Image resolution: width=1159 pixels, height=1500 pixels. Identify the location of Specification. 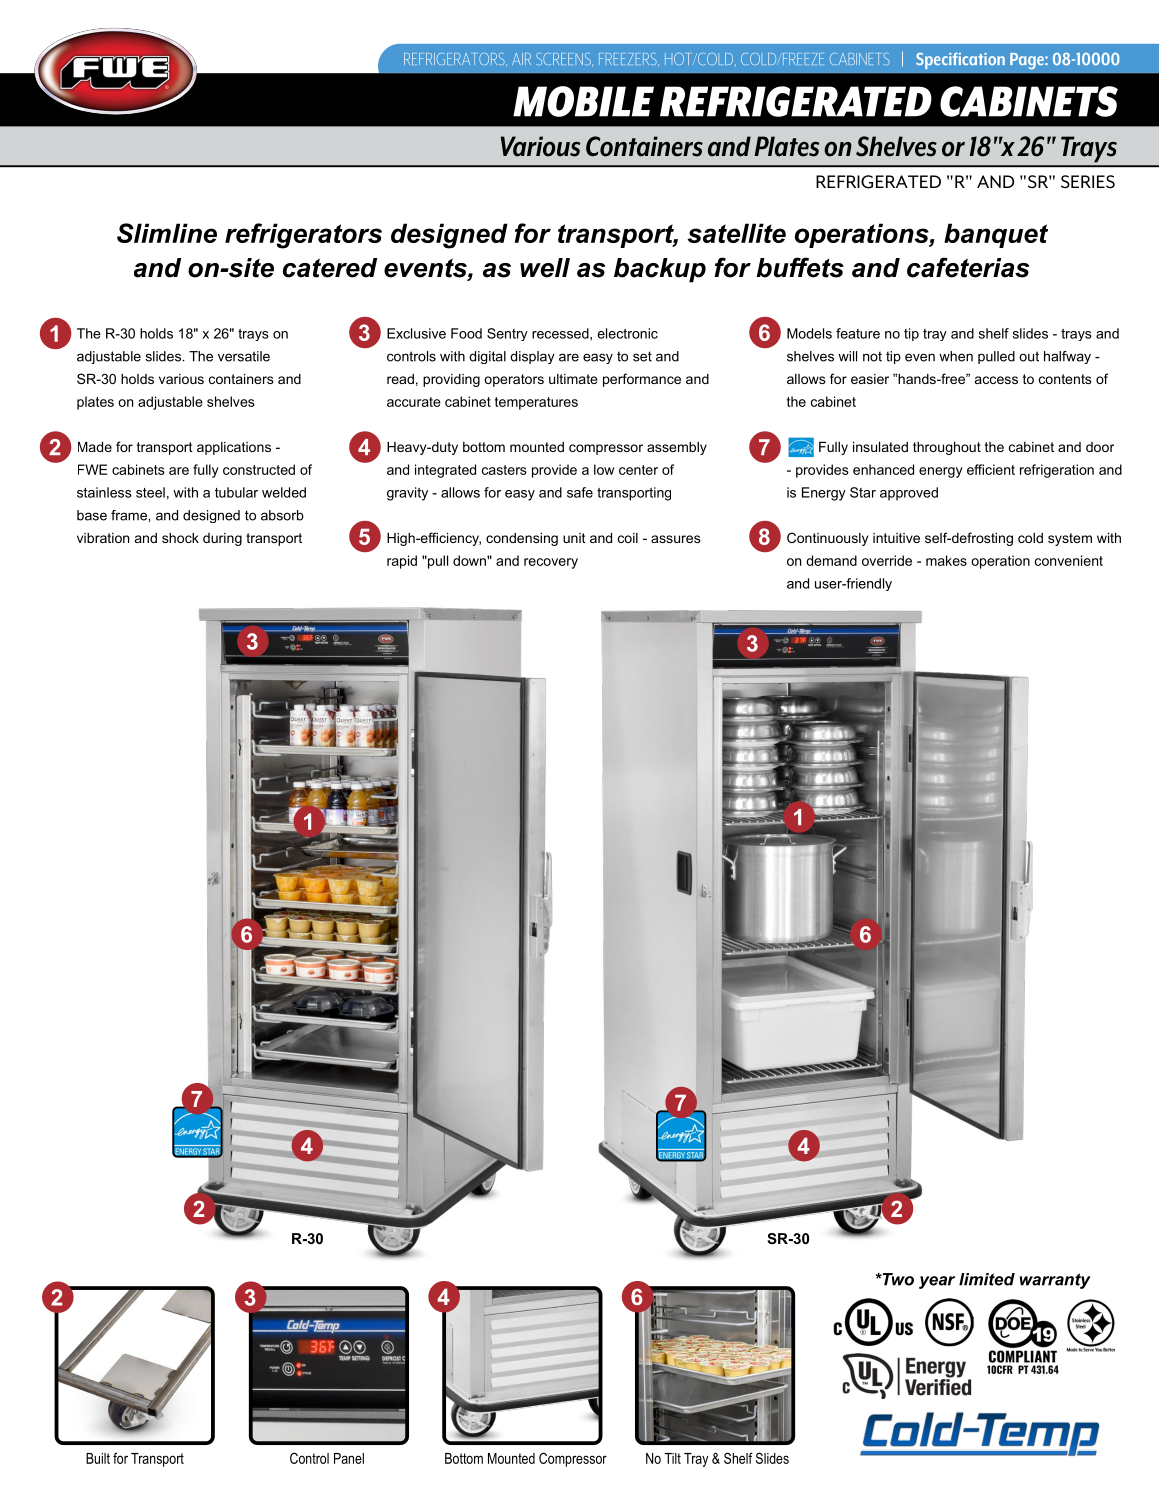
(960, 61).
